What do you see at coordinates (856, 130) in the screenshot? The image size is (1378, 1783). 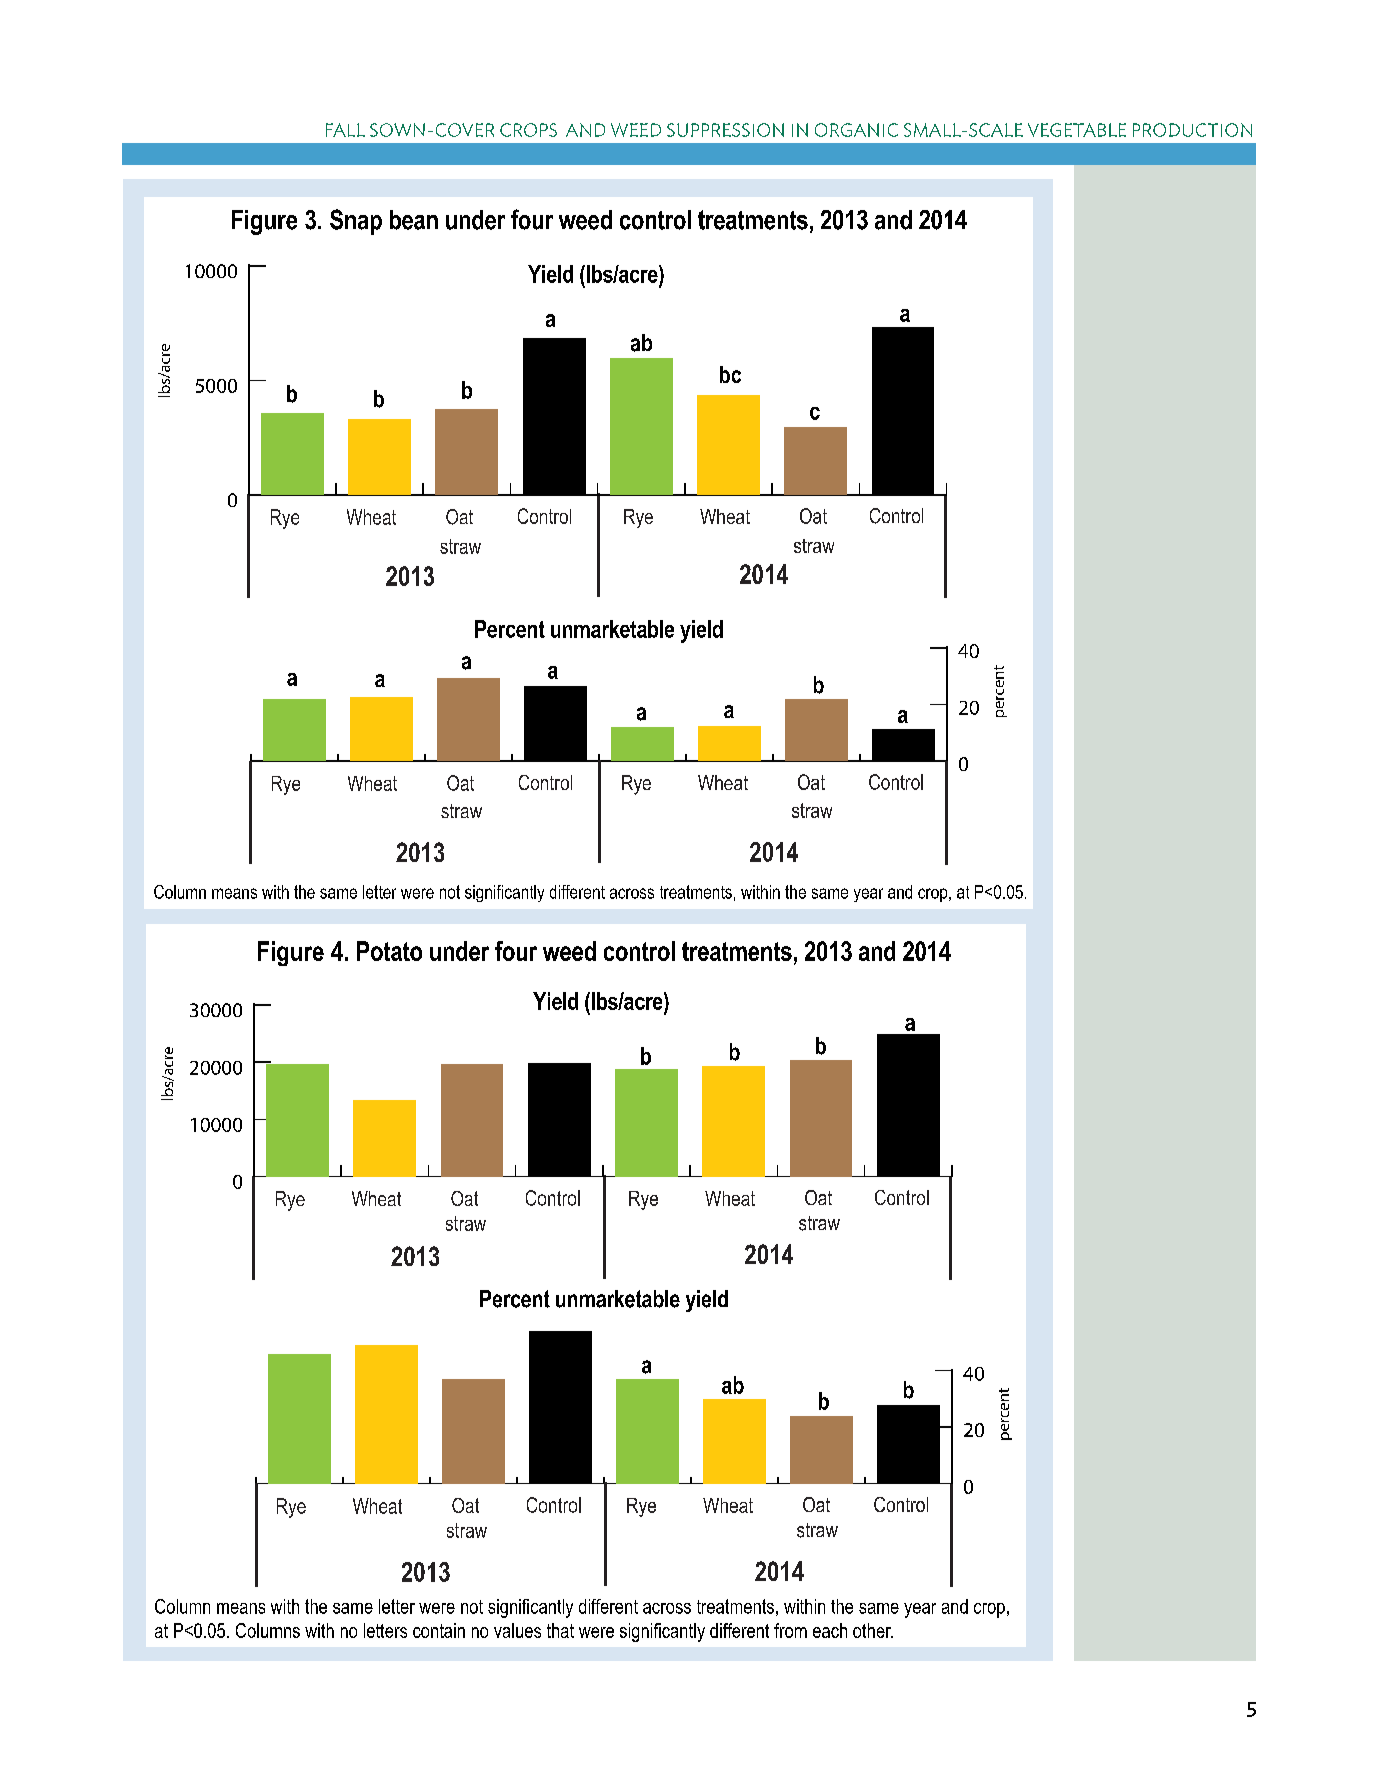 I see `ORGANIC` at bounding box center [856, 130].
